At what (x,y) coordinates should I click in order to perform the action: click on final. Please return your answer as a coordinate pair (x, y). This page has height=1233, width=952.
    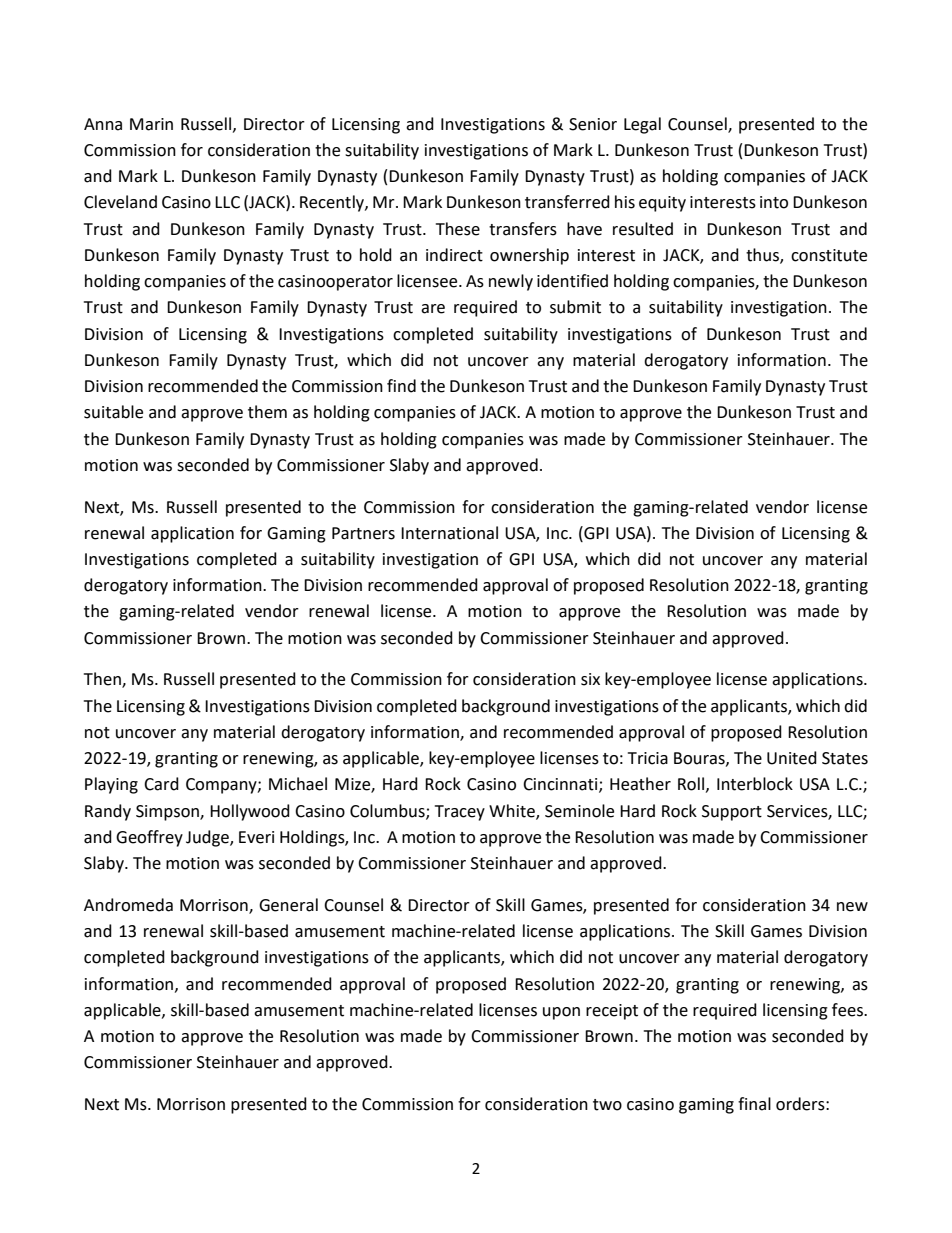
    Looking at the image, I should click on (754, 1104).
